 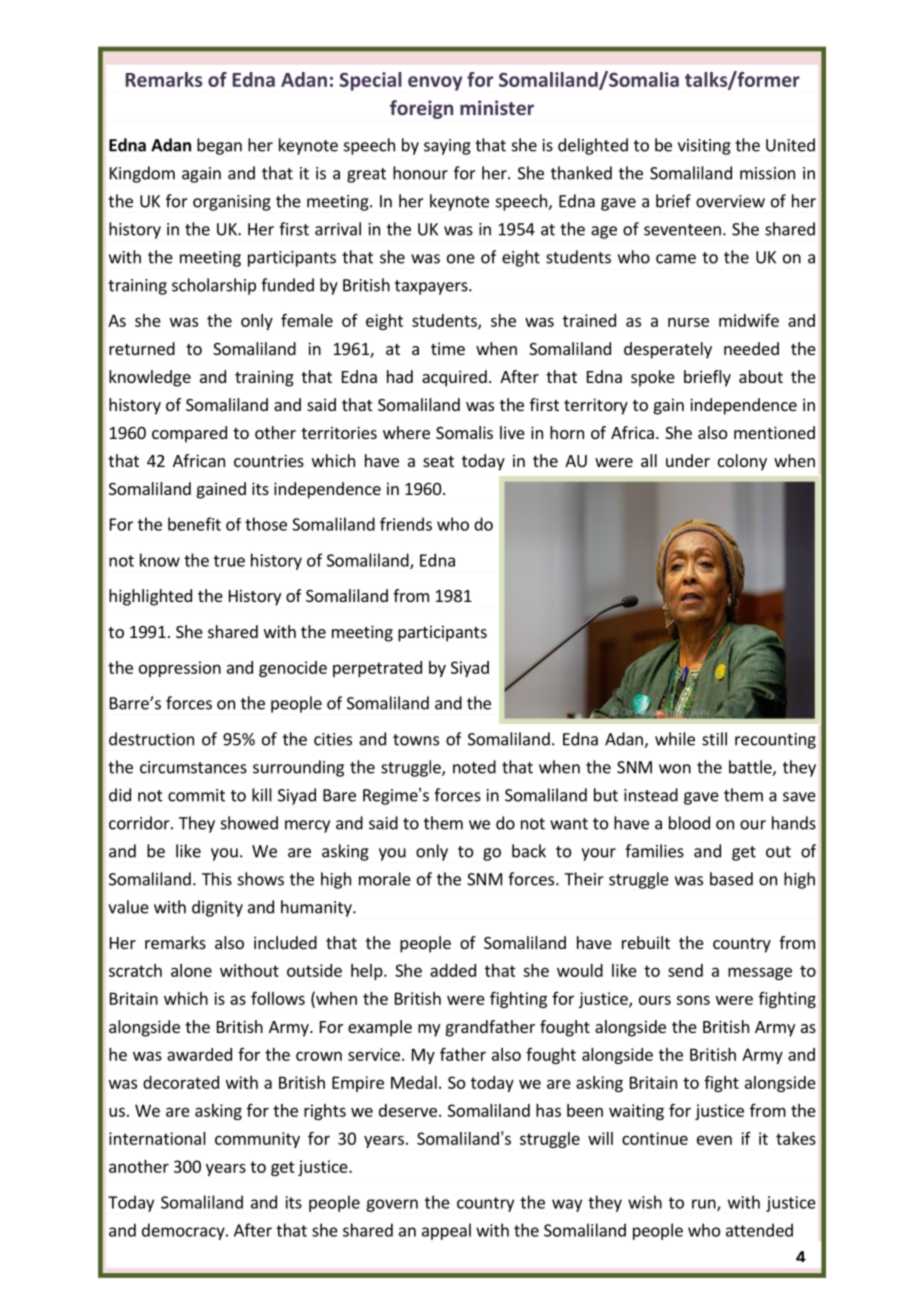 I want to click on began, so click(x=219, y=146).
